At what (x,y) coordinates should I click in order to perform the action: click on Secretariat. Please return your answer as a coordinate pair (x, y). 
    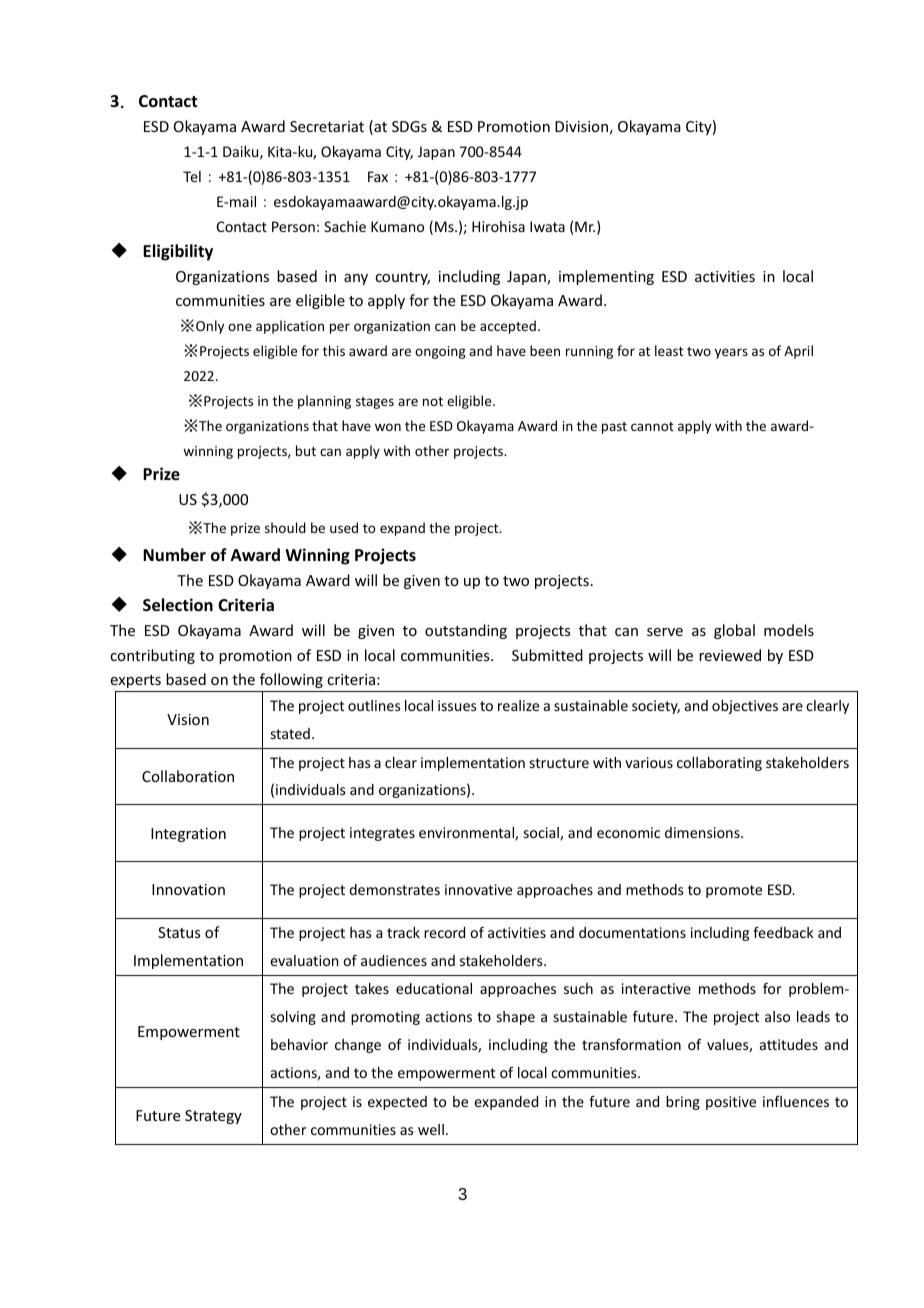
    Looking at the image, I should click on (327, 126).
